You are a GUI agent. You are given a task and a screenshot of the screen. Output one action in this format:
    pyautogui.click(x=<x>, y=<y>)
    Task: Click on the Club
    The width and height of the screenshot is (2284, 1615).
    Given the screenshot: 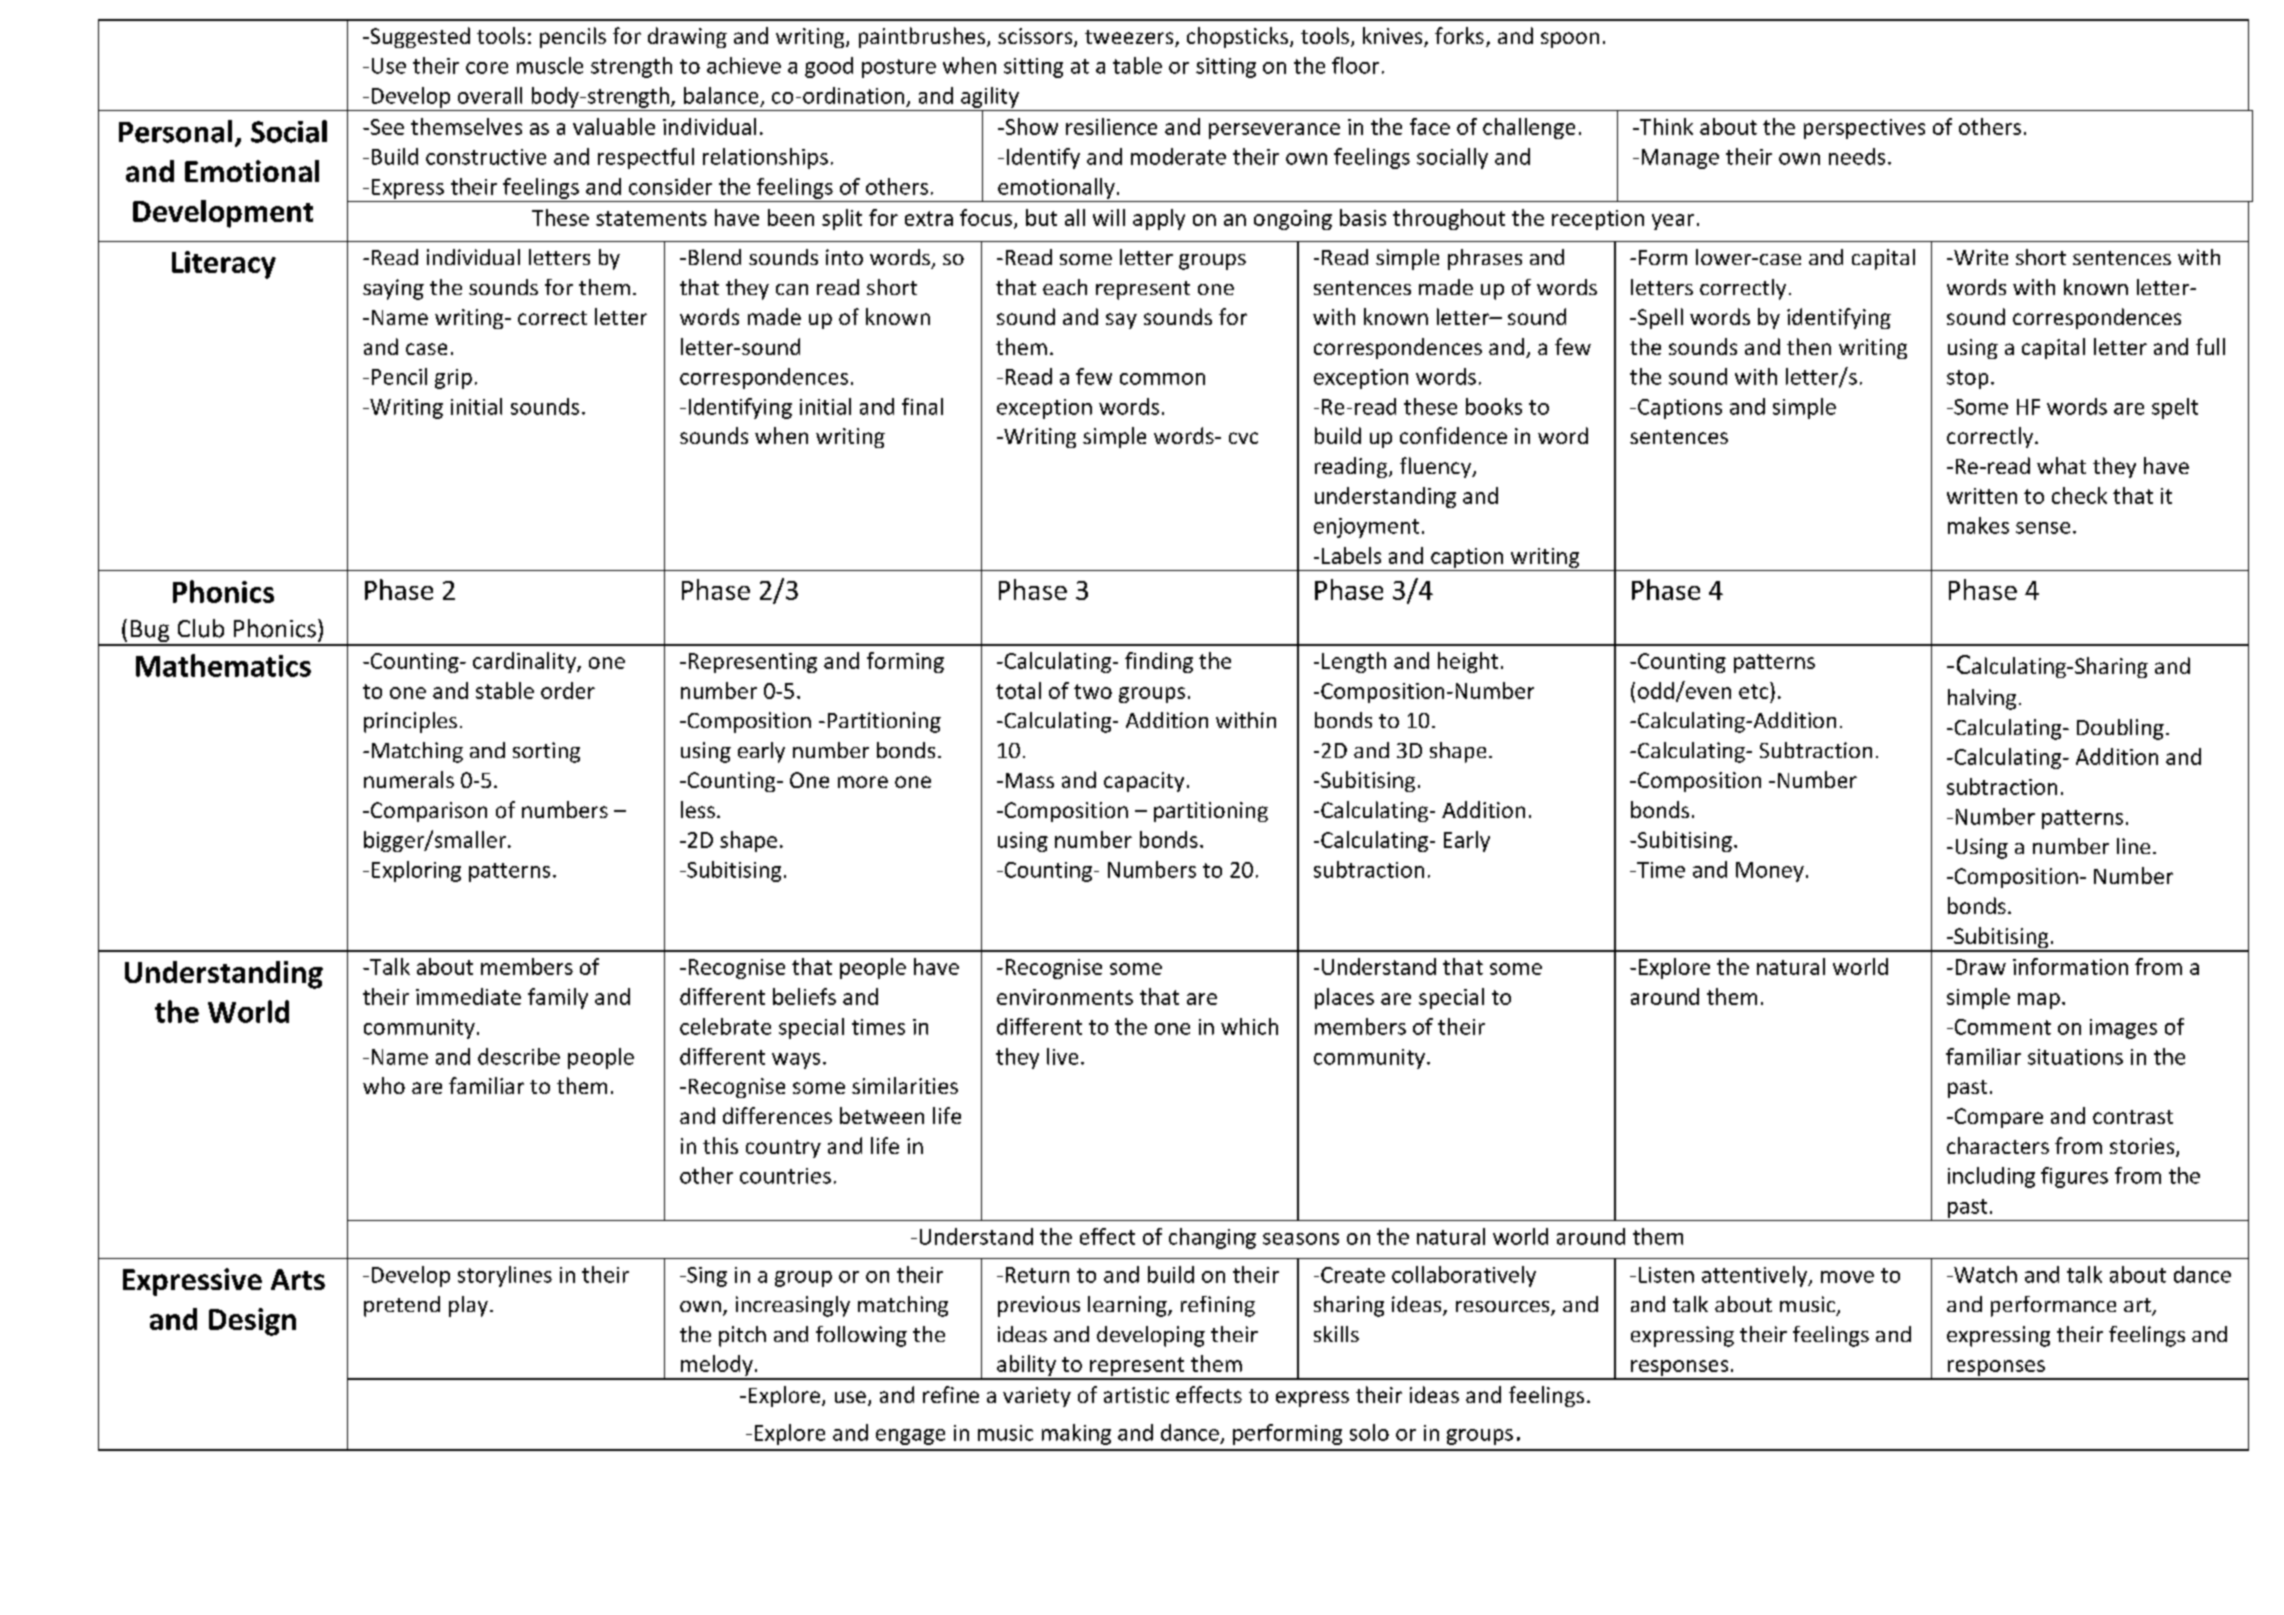 What is the action you would take?
    pyautogui.click(x=201, y=628)
